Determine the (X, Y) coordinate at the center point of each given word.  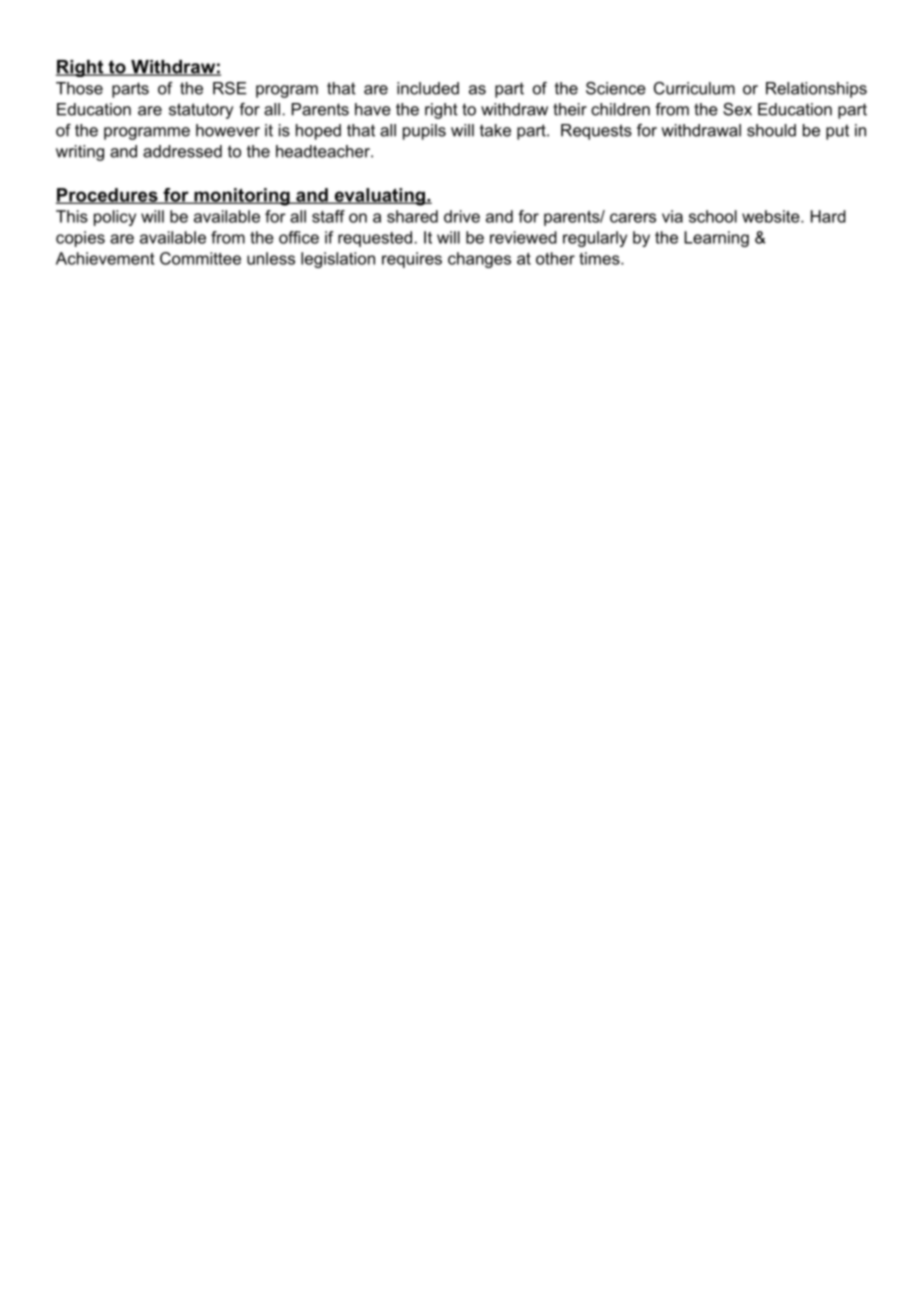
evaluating (379, 197)
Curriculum (694, 88)
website (772, 216)
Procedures (108, 196)
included (428, 88)
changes (479, 260)
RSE (230, 88)
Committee (200, 258)
